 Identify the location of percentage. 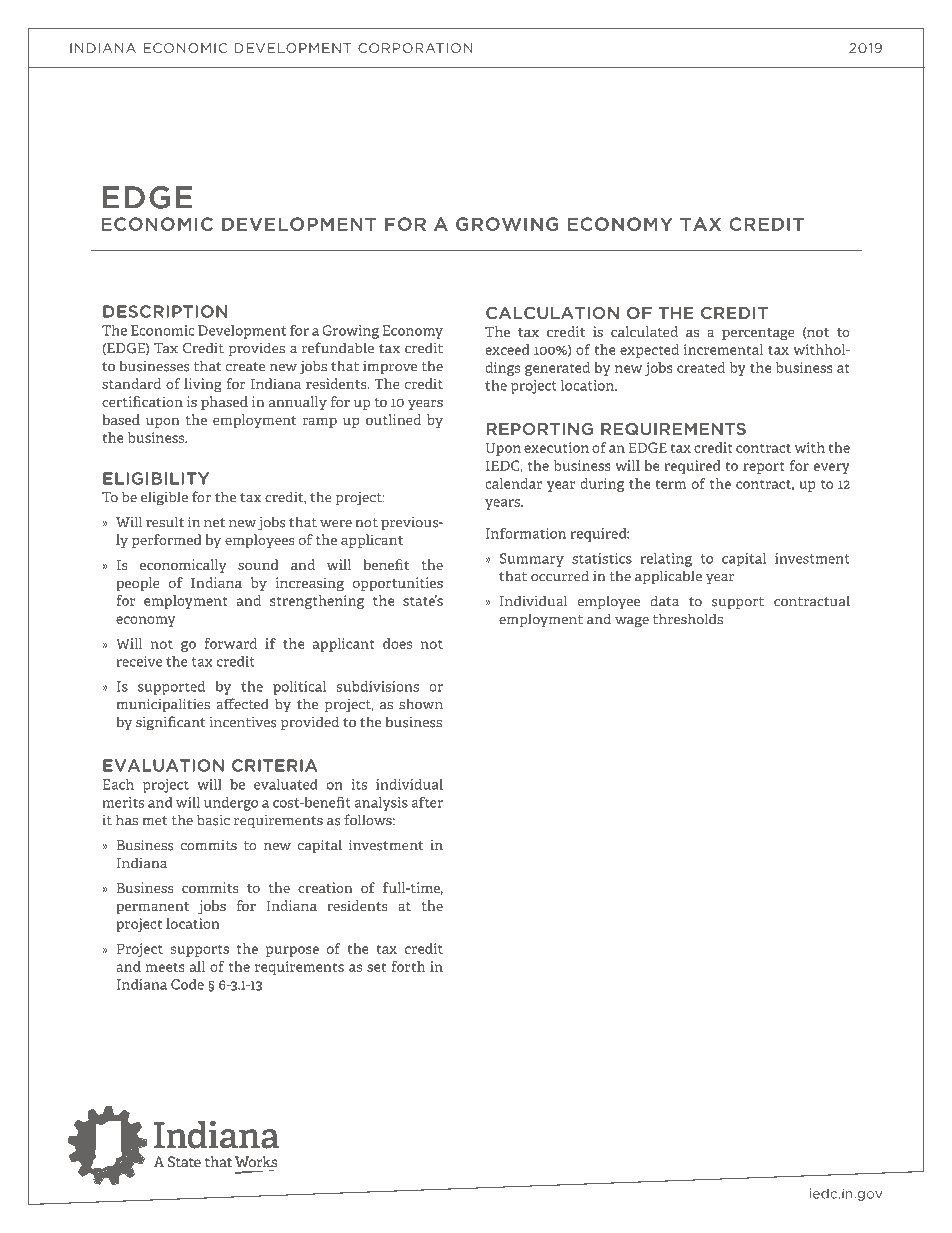
(758, 334).
